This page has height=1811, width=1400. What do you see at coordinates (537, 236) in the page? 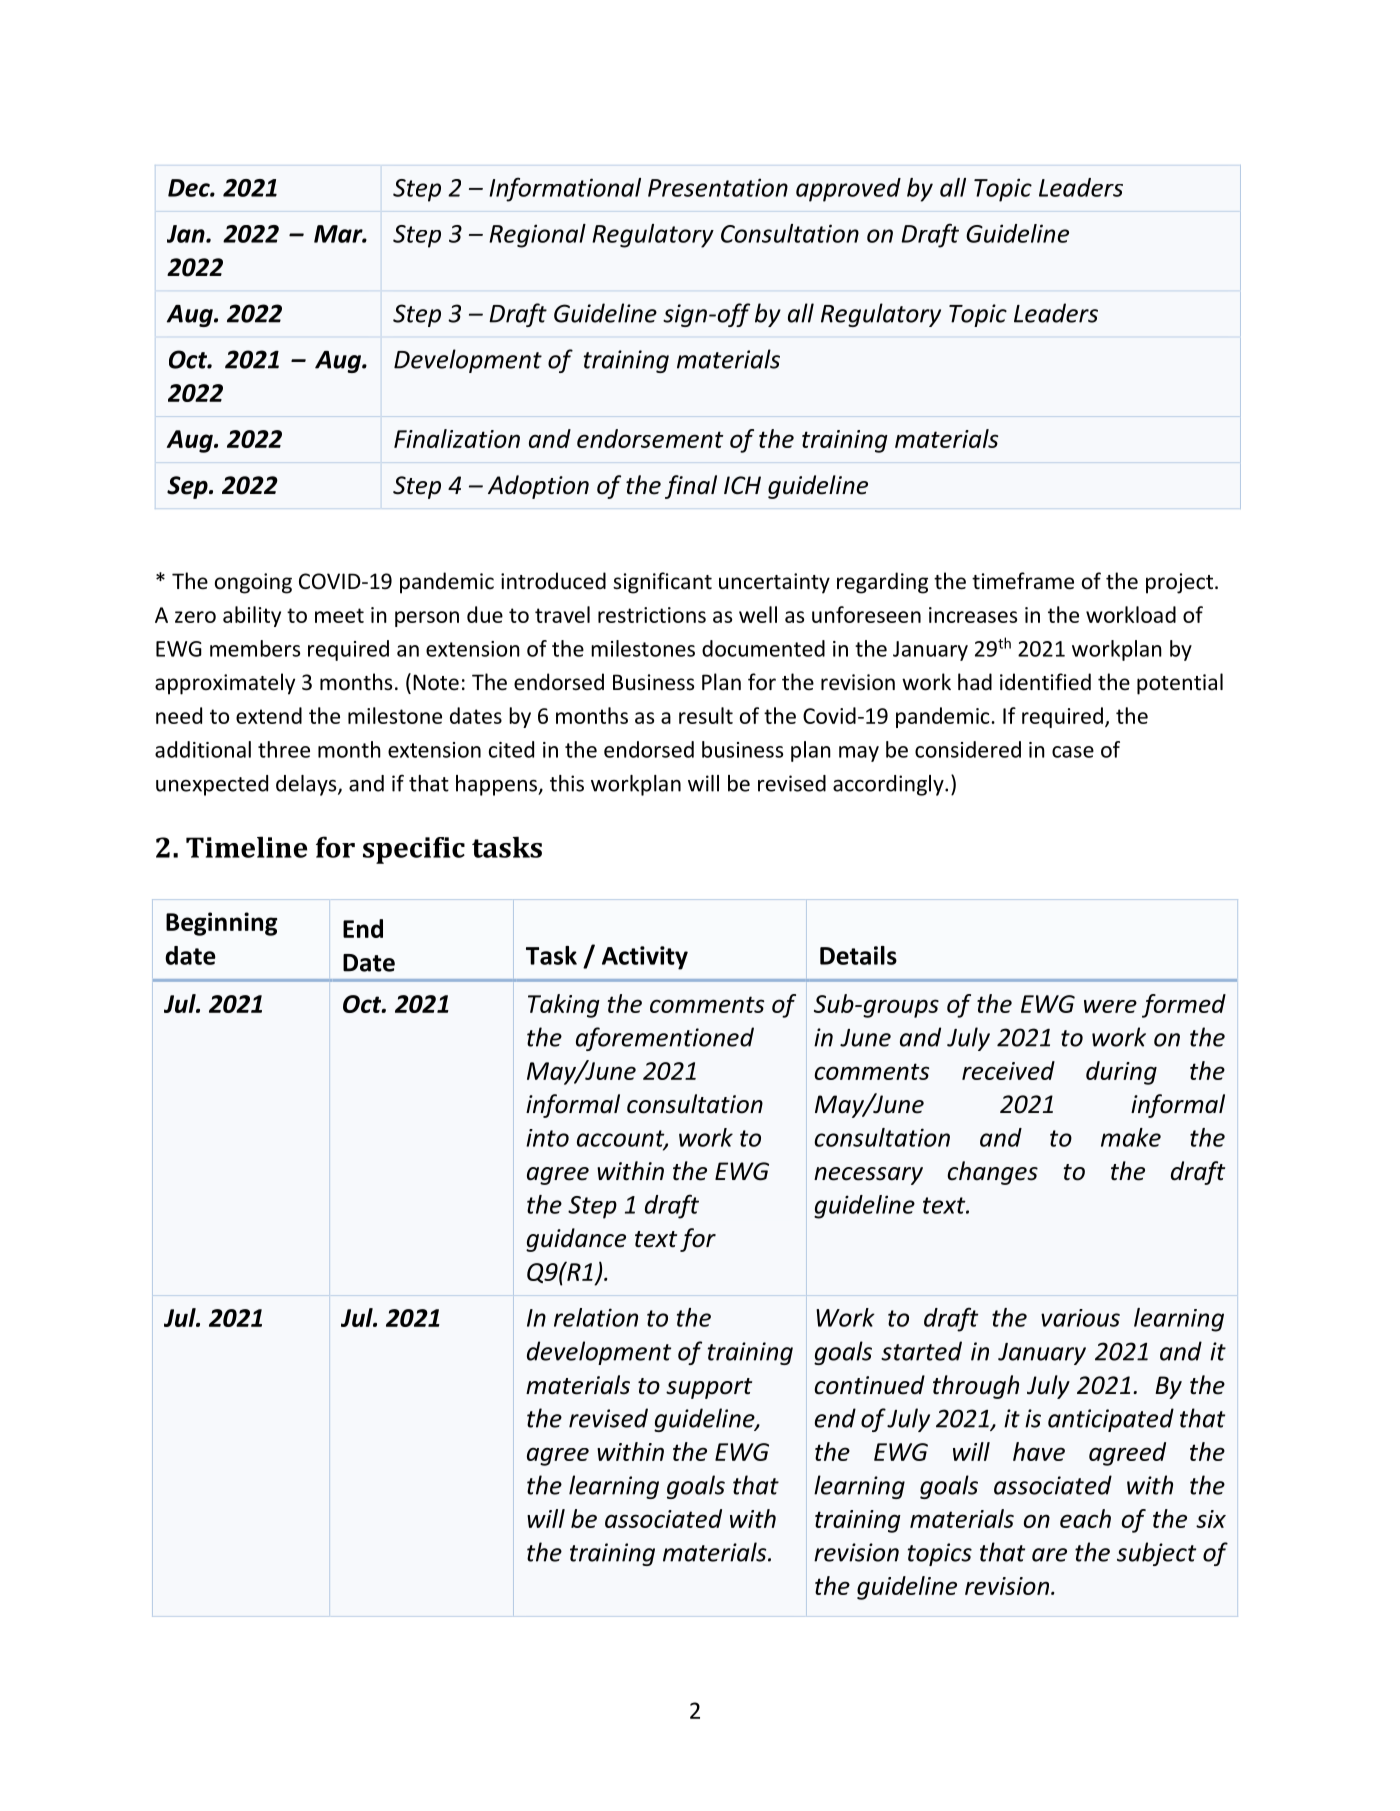
I see `Regional` at bounding box center [537, 236].
